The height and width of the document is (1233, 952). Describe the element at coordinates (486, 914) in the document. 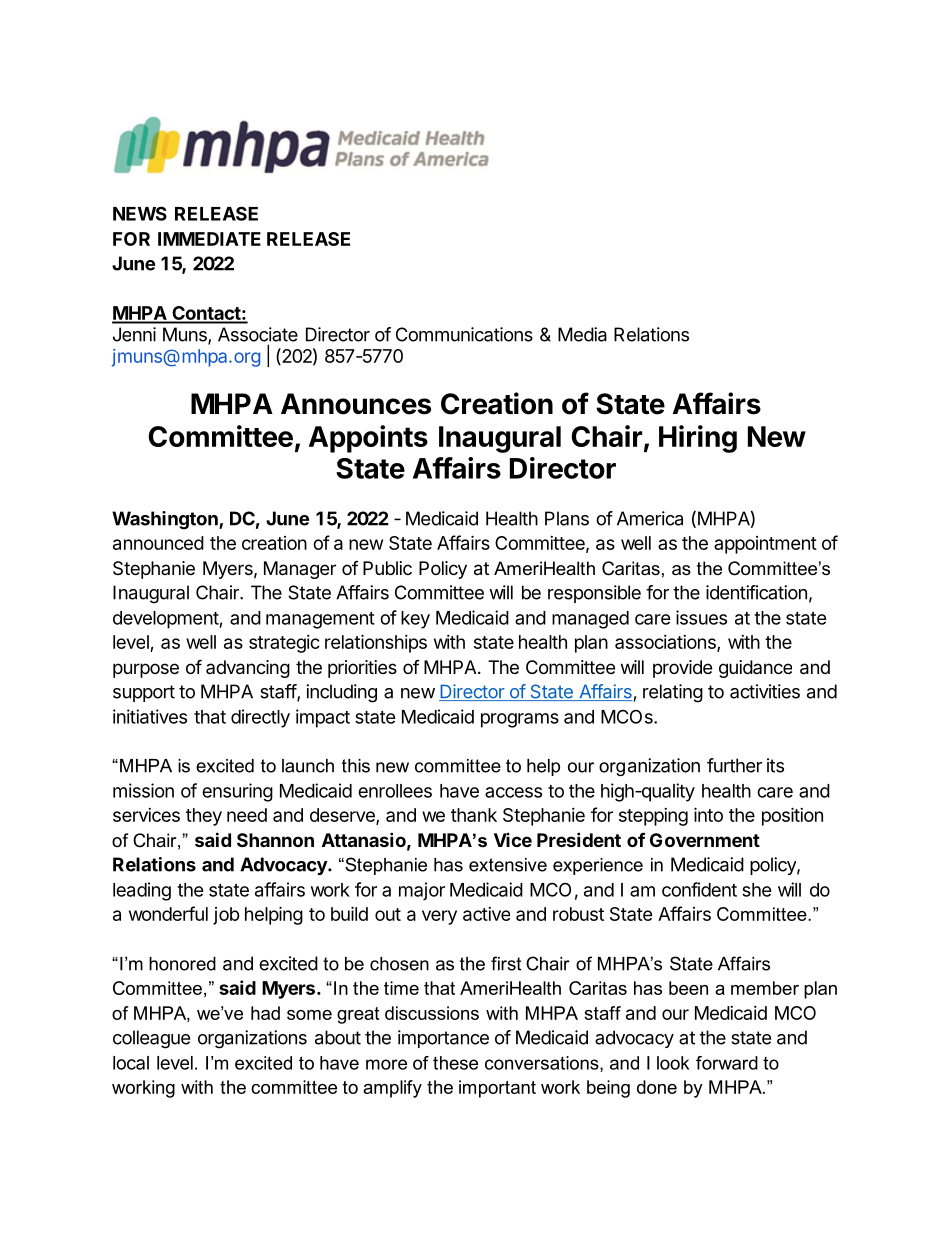

I see `active` at that location.
